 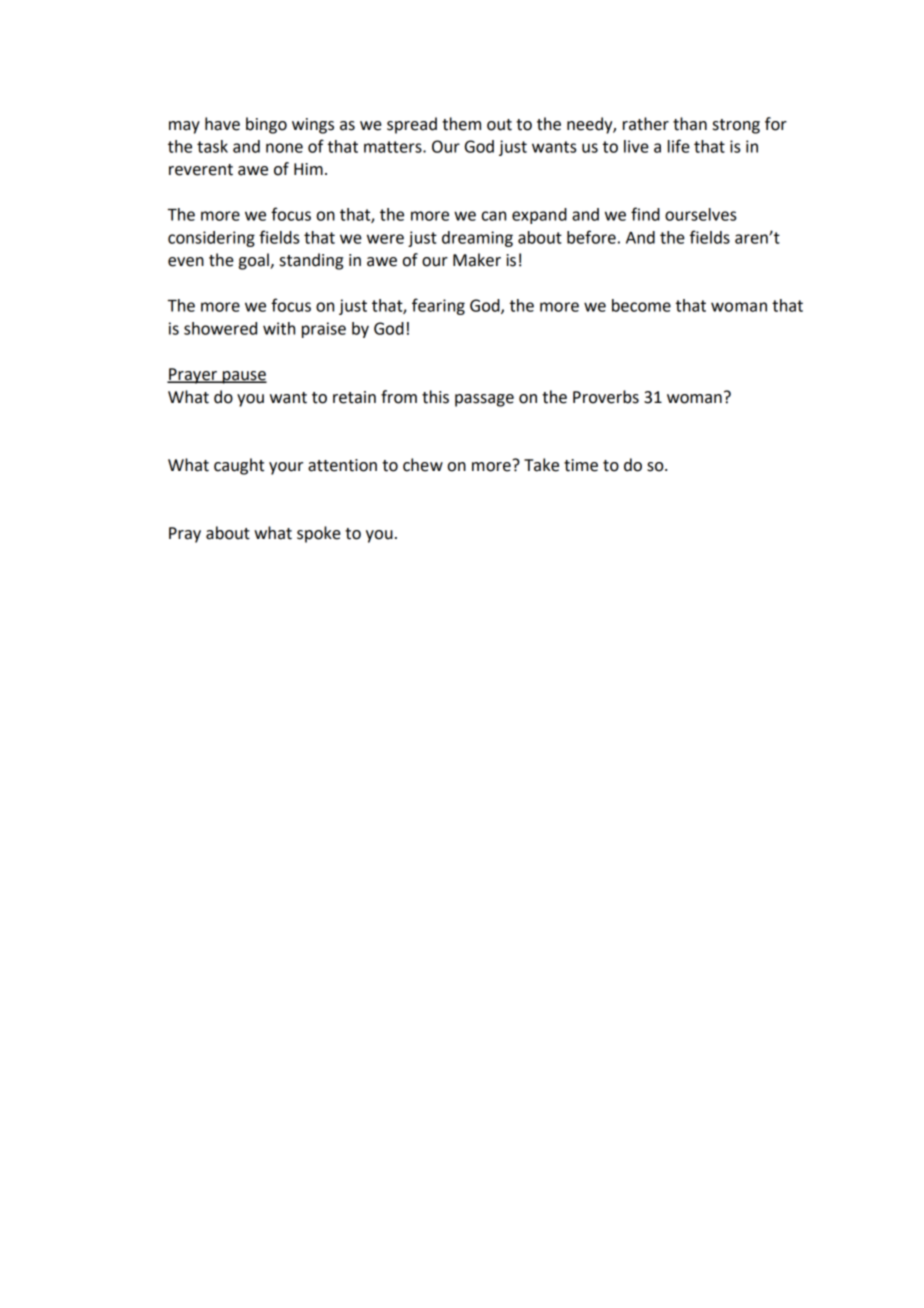 What do you see at coordinates (266, 125) in the screenshot?
I see `bingo` at bounding box center [266, 125].
